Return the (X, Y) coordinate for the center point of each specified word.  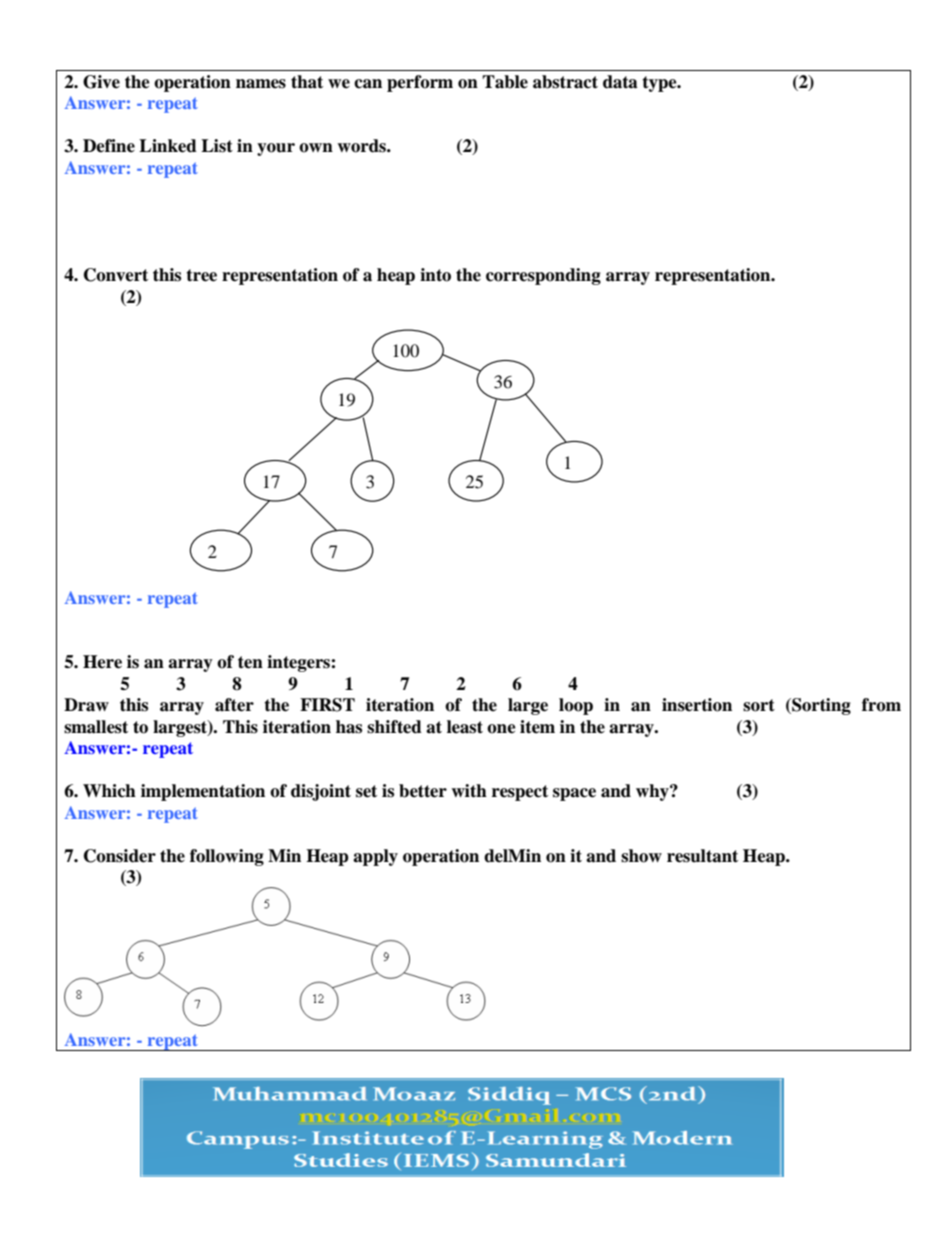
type (660, 84)
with (469, 791)
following (227, 857)
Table (505, 82)
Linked (168, 146)
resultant (702, 856)
